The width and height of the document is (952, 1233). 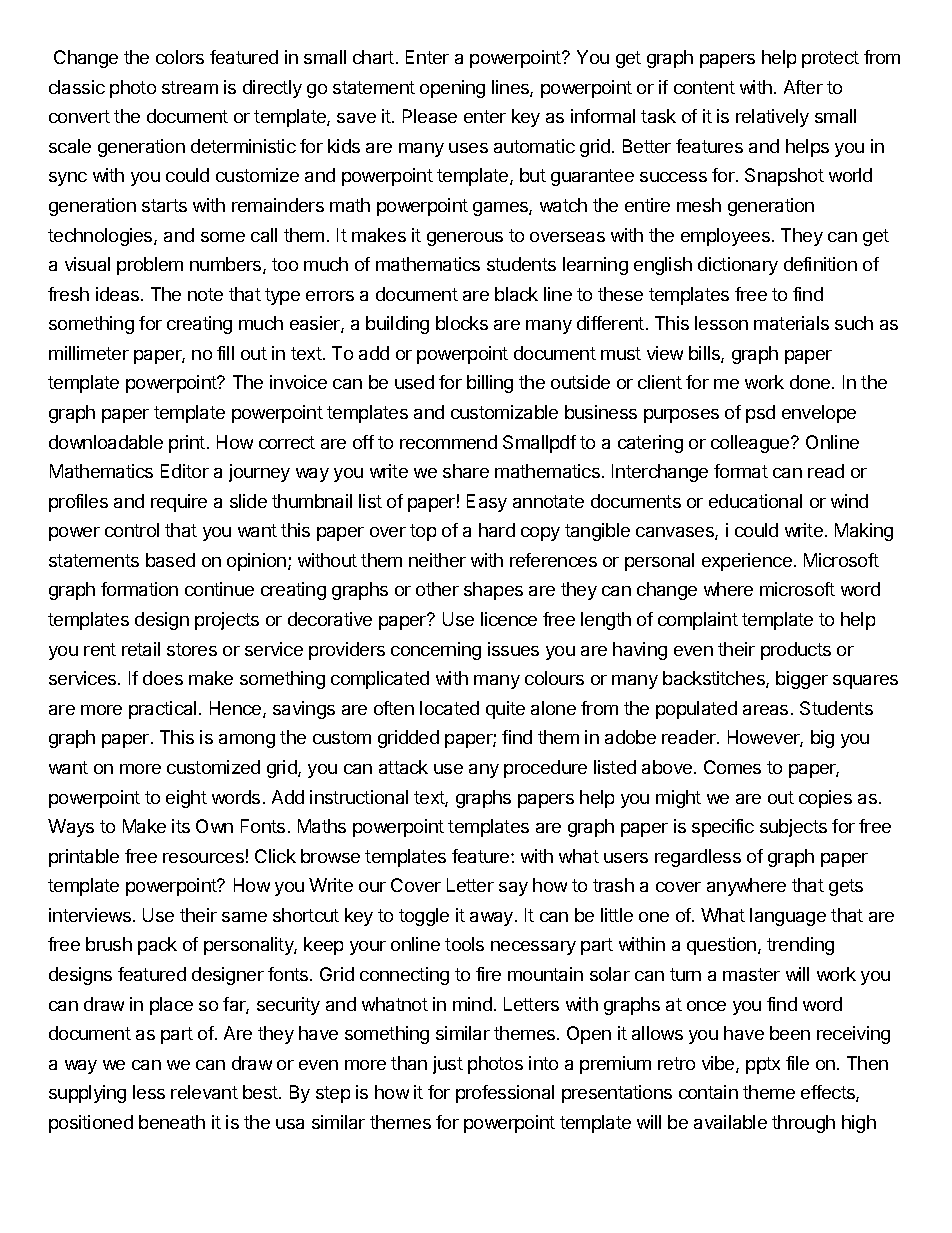 What do you see at coordinates (793, 828) in the document?
I see `subjects` at bounding box center [793, 828].
